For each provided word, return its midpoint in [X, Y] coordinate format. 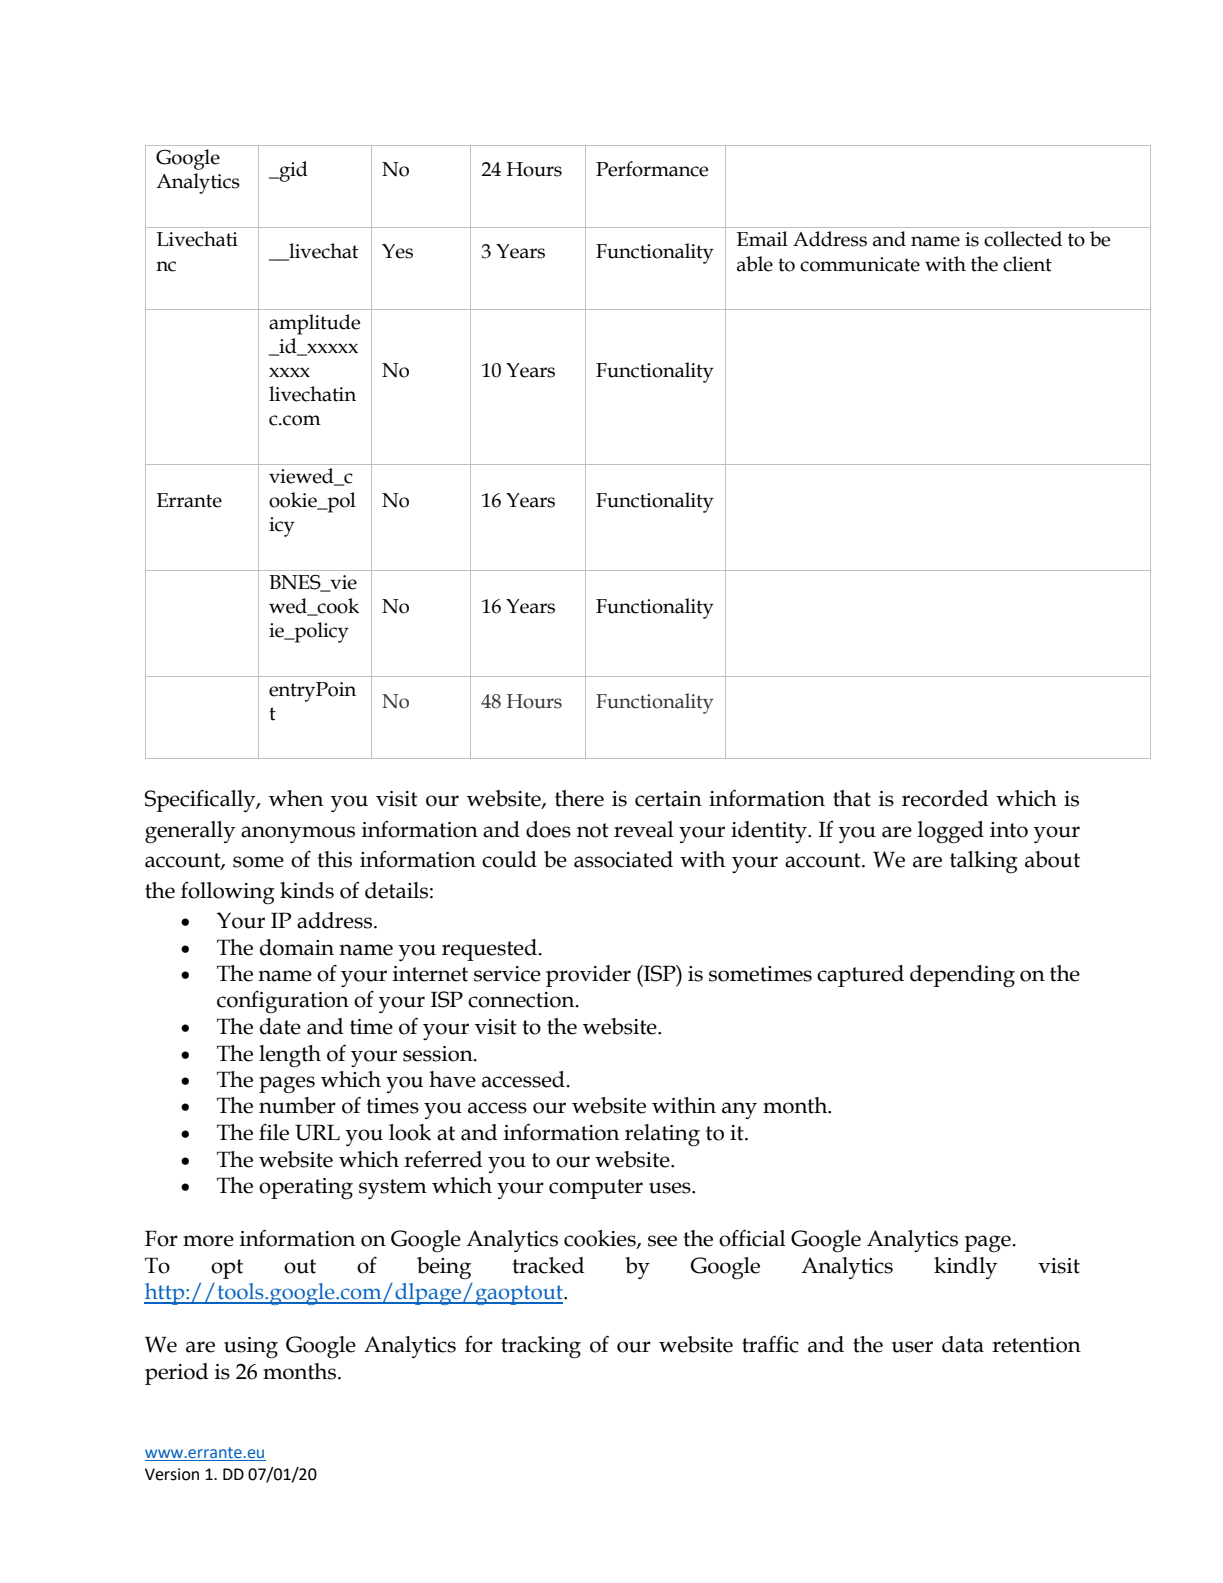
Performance [652, 169]
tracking [541, 1347]
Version [172, 1474]
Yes [397, 251]
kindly [965, 1268]
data [963, 1344]
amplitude [314, 324]
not [593, 830]
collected [1023, 239]
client [1027, 264]
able [755, 264]
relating [662, 1135]
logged [951, 832]
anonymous [298, 834]
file [274, 1132]
